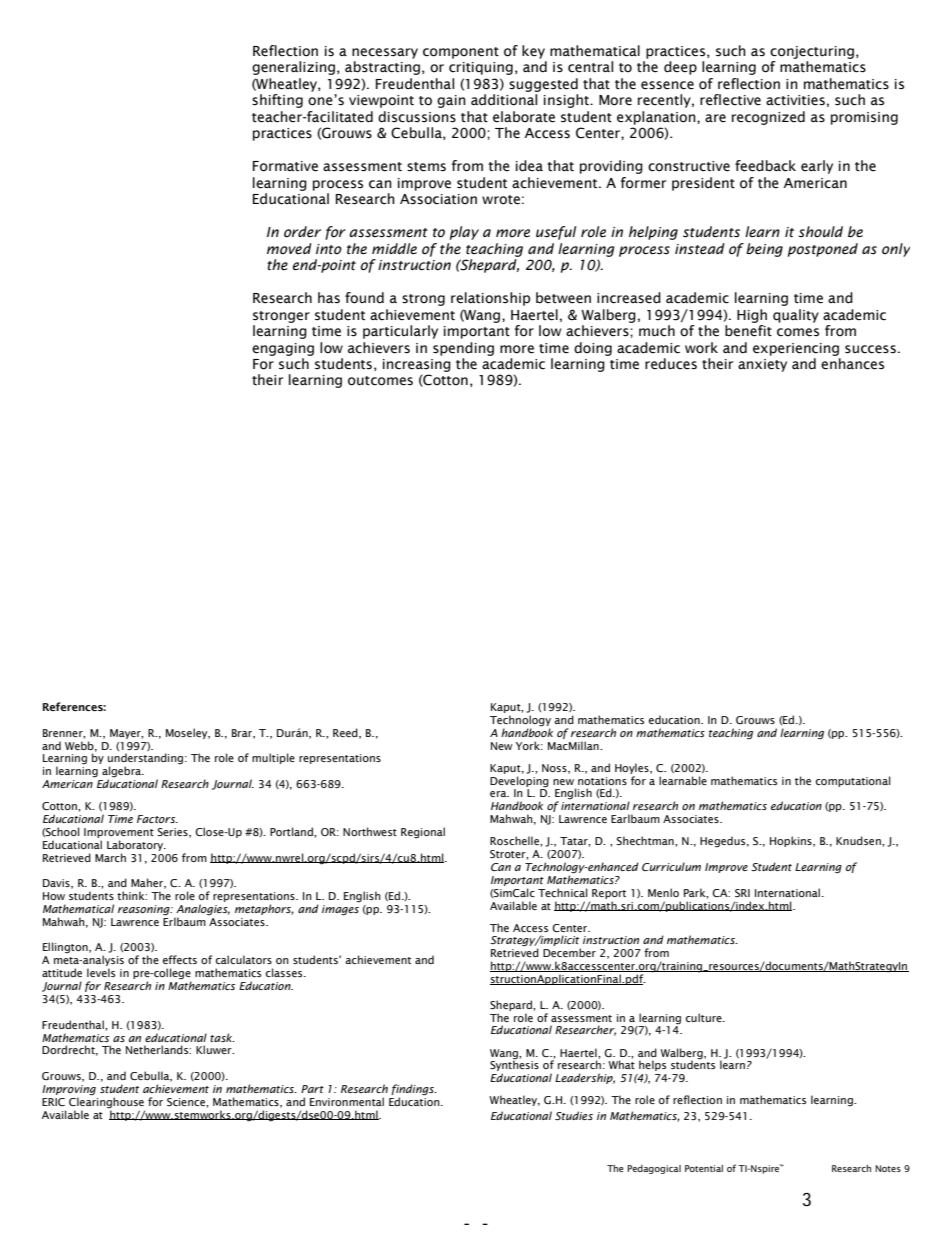  What do you see at coordinates (277, 101) in the page?
I see `shifting` at bounding box center [277, 101].
